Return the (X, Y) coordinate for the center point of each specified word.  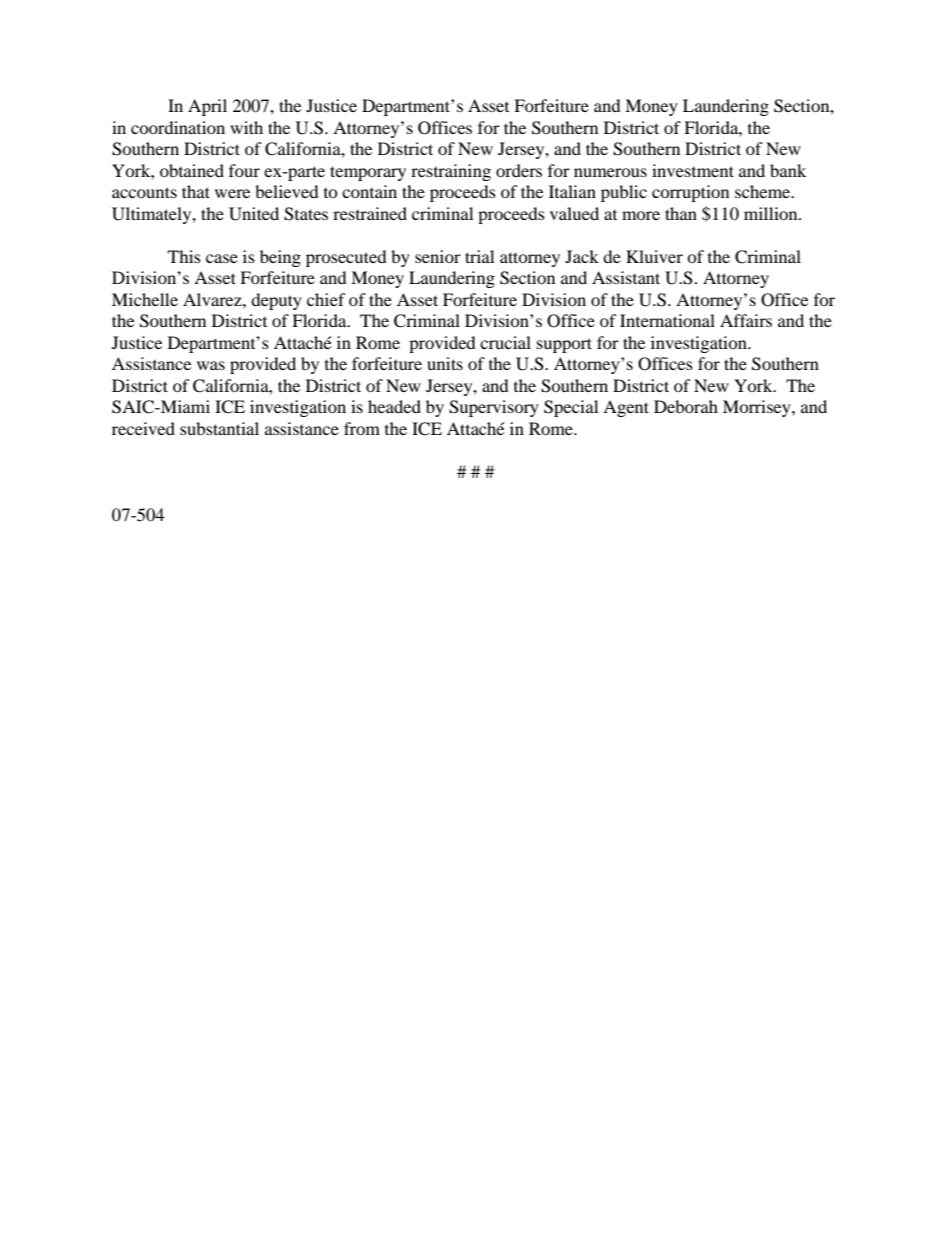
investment (693, 170)
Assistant (626, 277)
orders (519, 170)
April (207, 107)
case (222, 258)
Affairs (746, 320)
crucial (505, 342)
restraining (451, 172)
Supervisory (494, 408)
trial (479, 256)
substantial (219, 428)
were (232, 193)
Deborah (686, 406)
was (211, 365)
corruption (690, 193)
